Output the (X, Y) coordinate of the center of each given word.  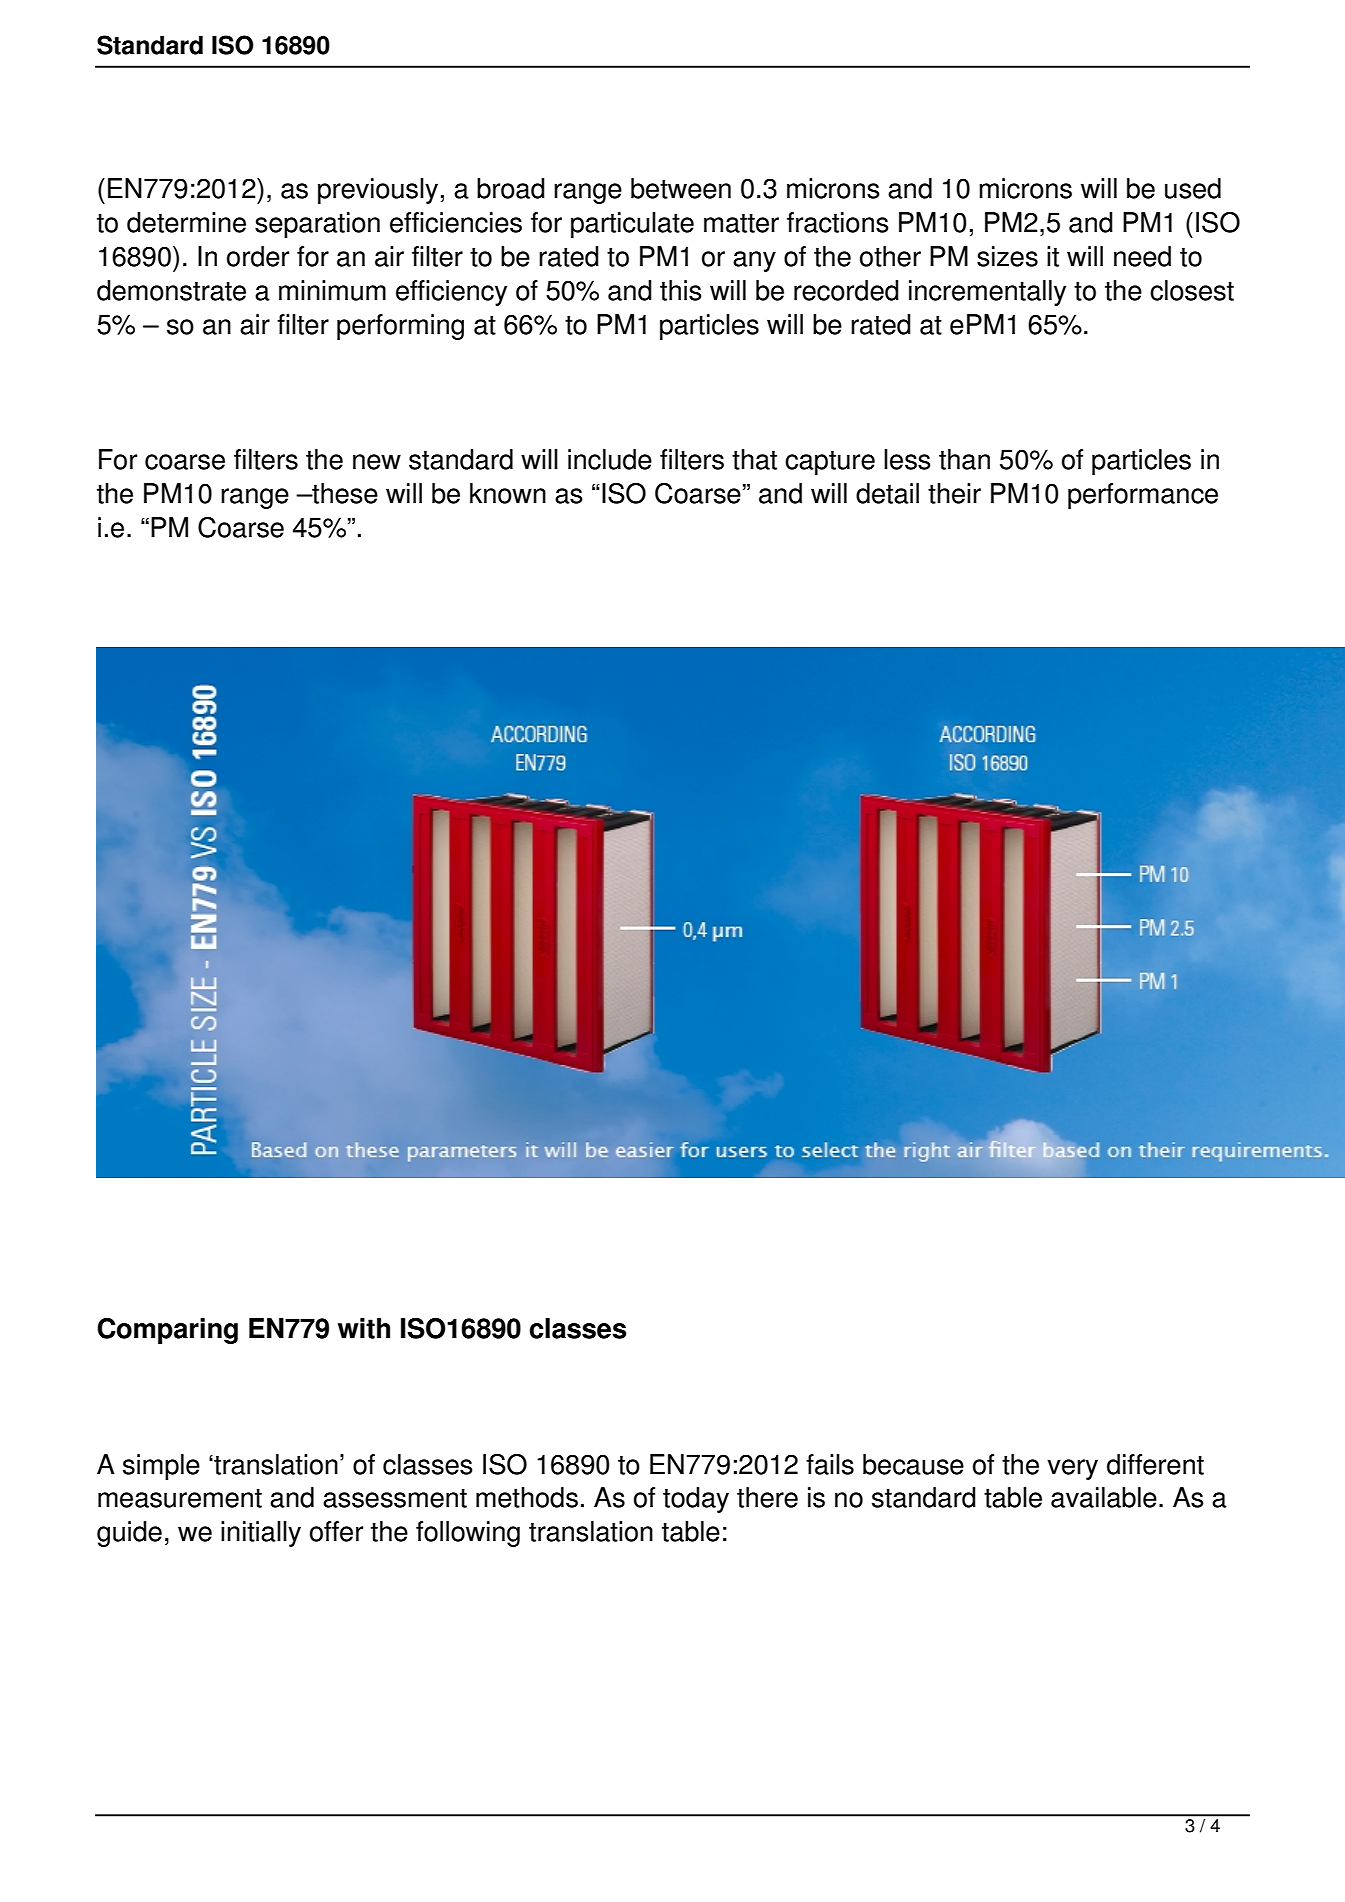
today (696, 1500)
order (258, 256)
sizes (1007, 256)
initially (261, 1534)
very (1072, 1469)
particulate (632, 225)
